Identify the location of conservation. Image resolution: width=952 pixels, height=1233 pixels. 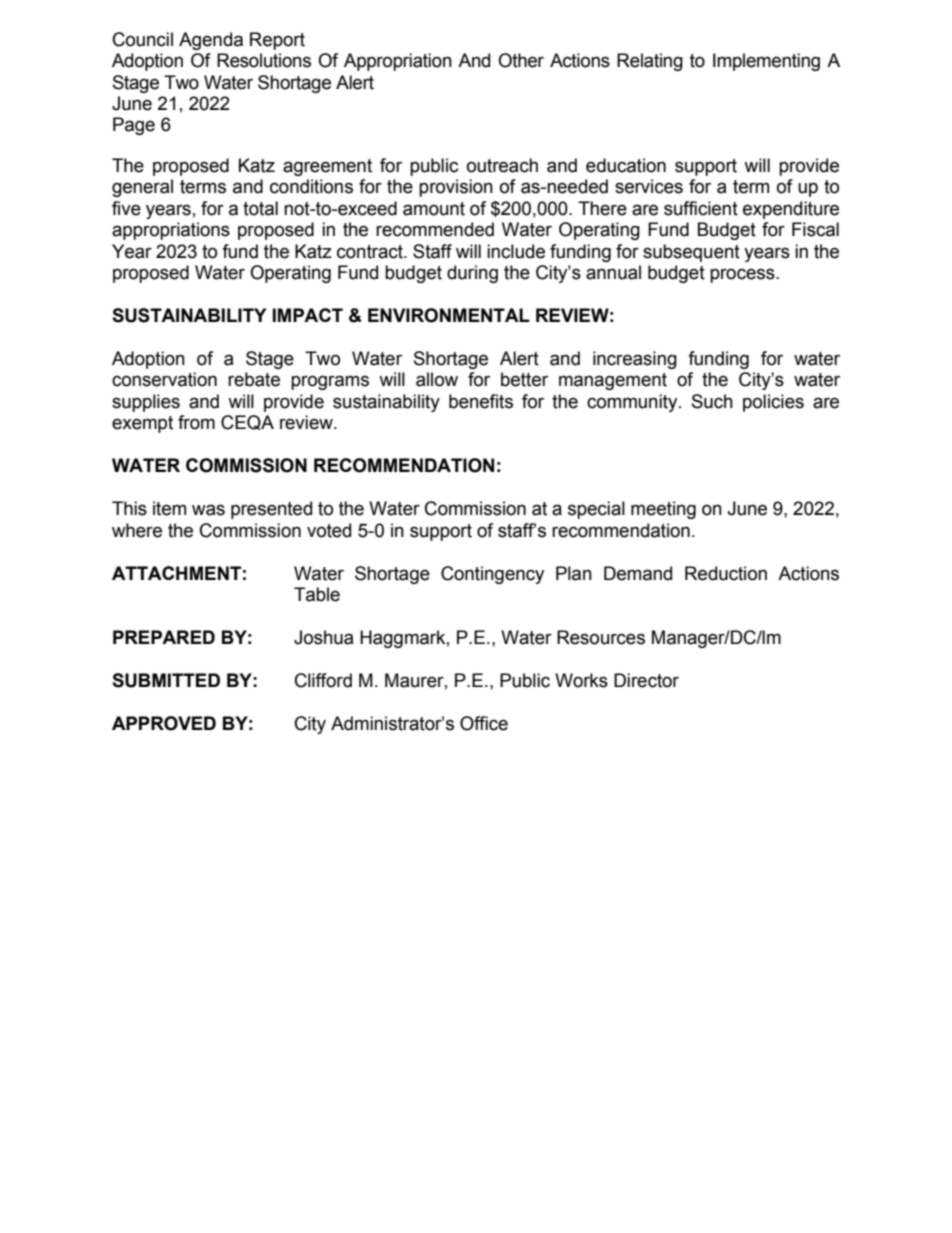
(164, 379).
